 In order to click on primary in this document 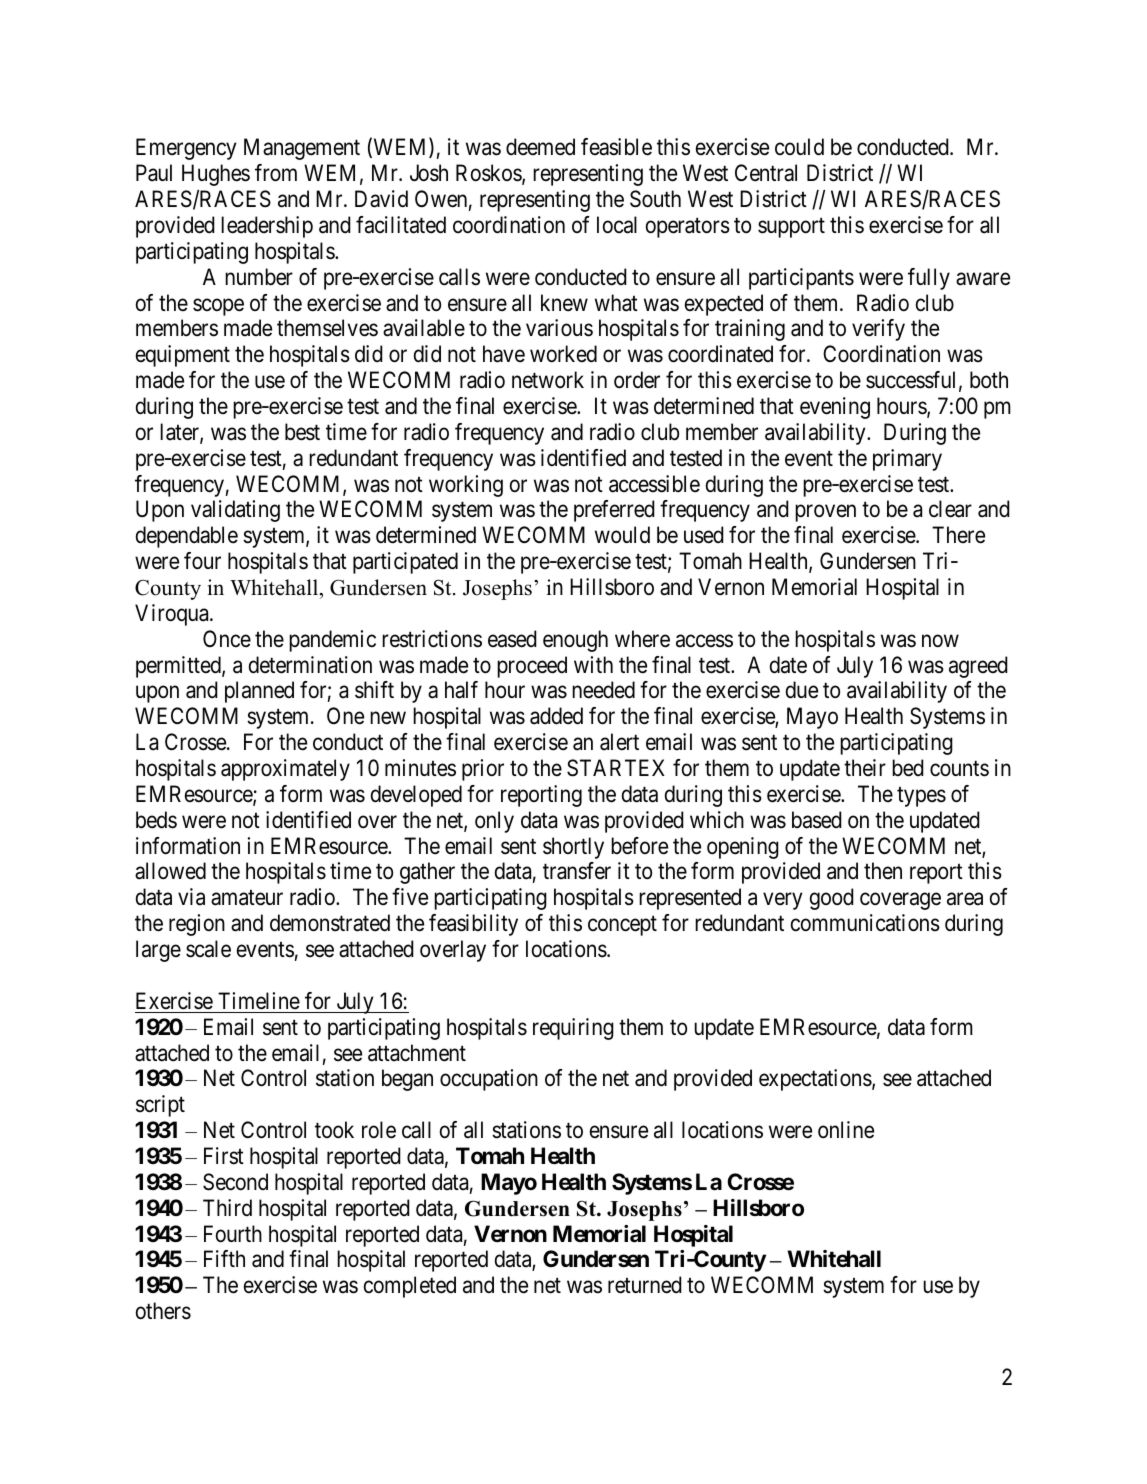, I will do `click(907, 460)`.
